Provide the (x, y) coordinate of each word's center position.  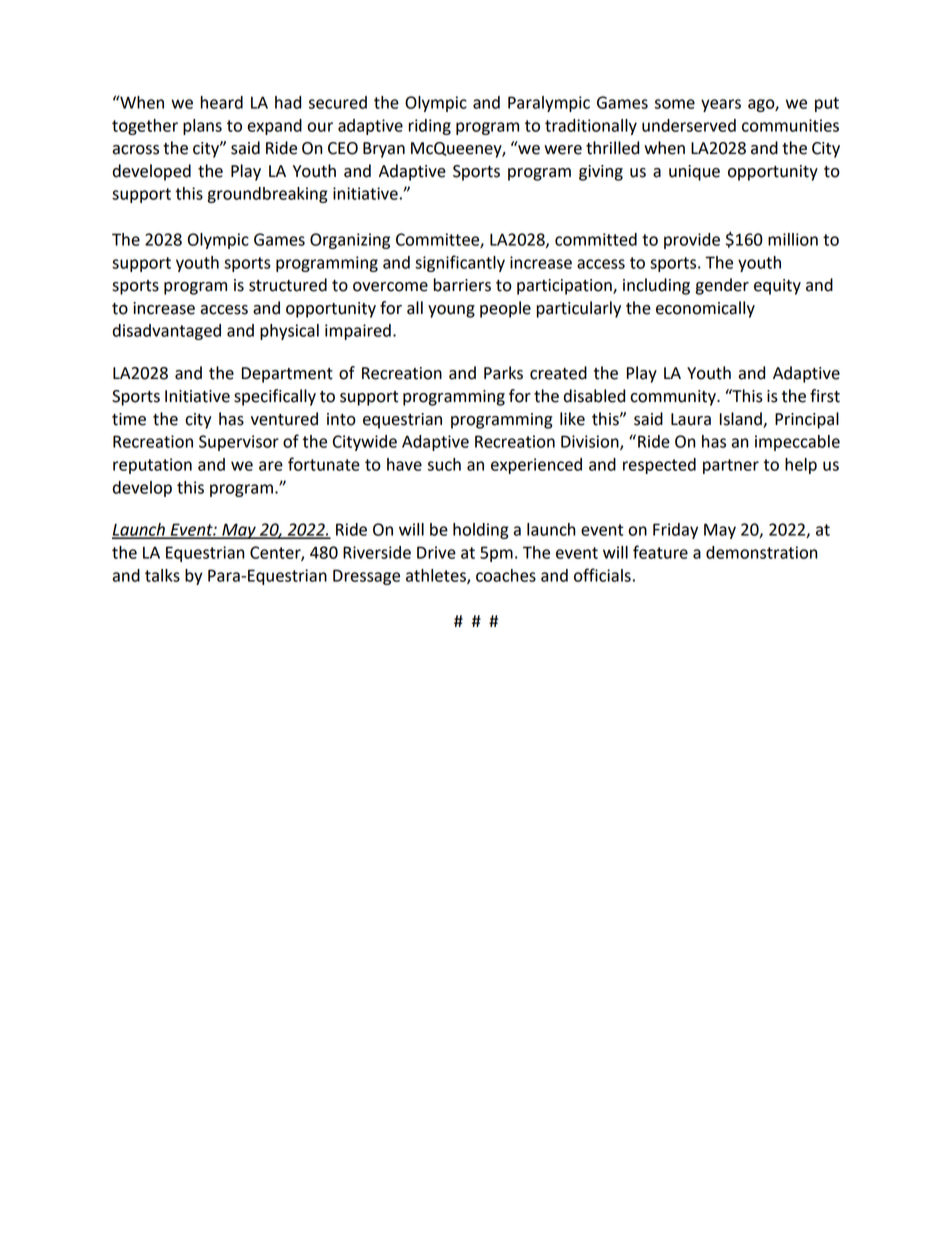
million (793, 239)
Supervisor (239, 443)
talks (162, 575)
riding (430, 127)
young (451, 311)
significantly (460, 263)
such (444, 464)
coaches (506, 575)
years (721, 105)
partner (731, 466)
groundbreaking (267, 195)
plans (202, 127)
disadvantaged (167, 332)
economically (705, 309)
